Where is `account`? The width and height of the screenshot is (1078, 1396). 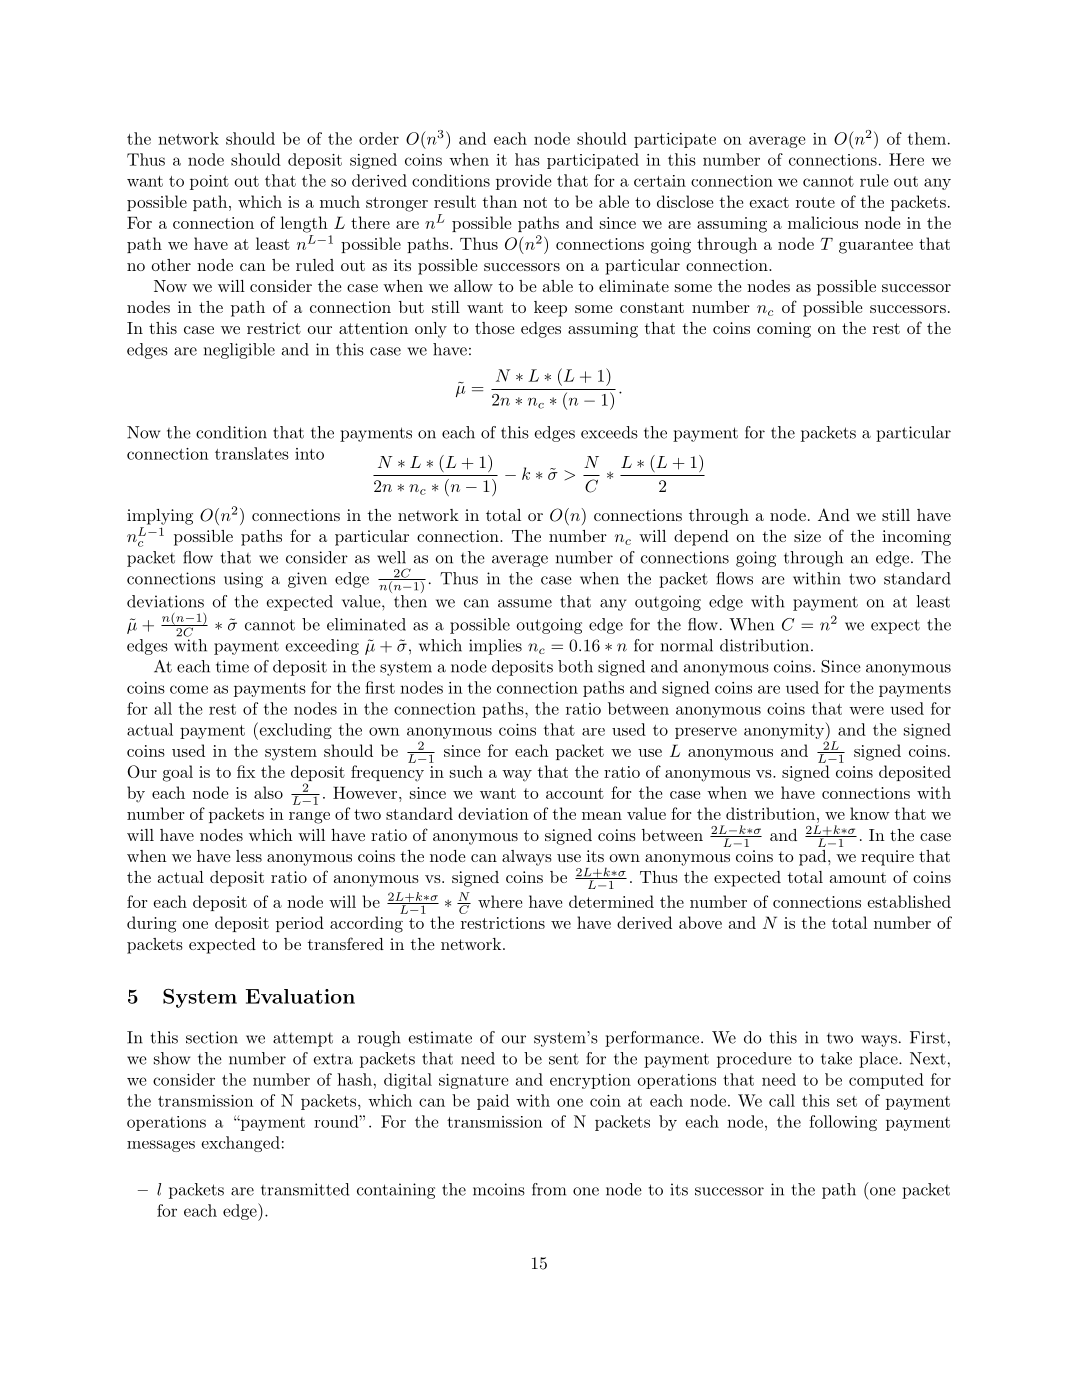 account is located at coordinates (575, 793).
